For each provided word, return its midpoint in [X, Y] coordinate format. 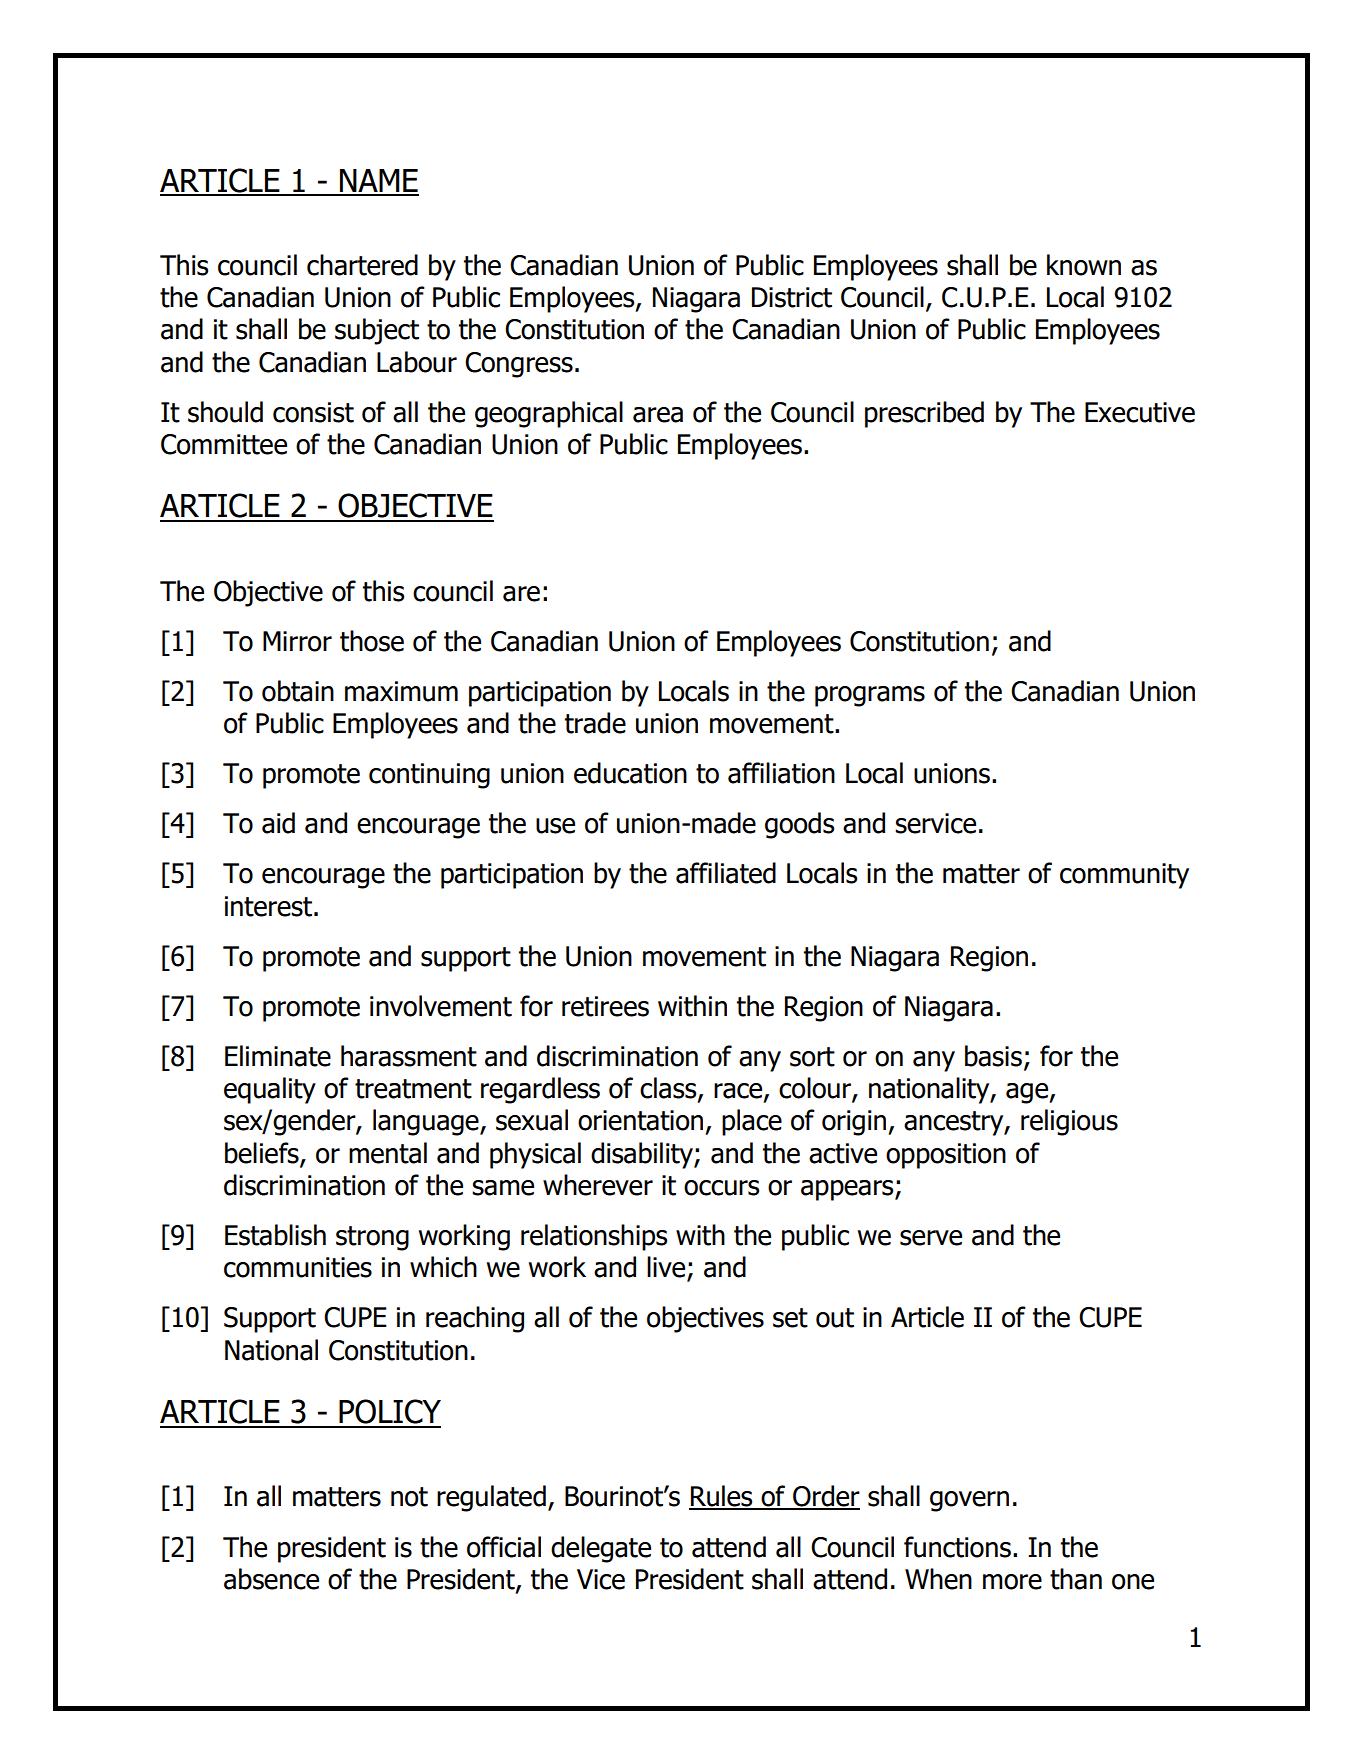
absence [271, 1579]
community [1124, 876]
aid [278, 823]
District [792, 297]
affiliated [726, 873]
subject [377, 331]
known [1084, 265]
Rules [722, 1497]
